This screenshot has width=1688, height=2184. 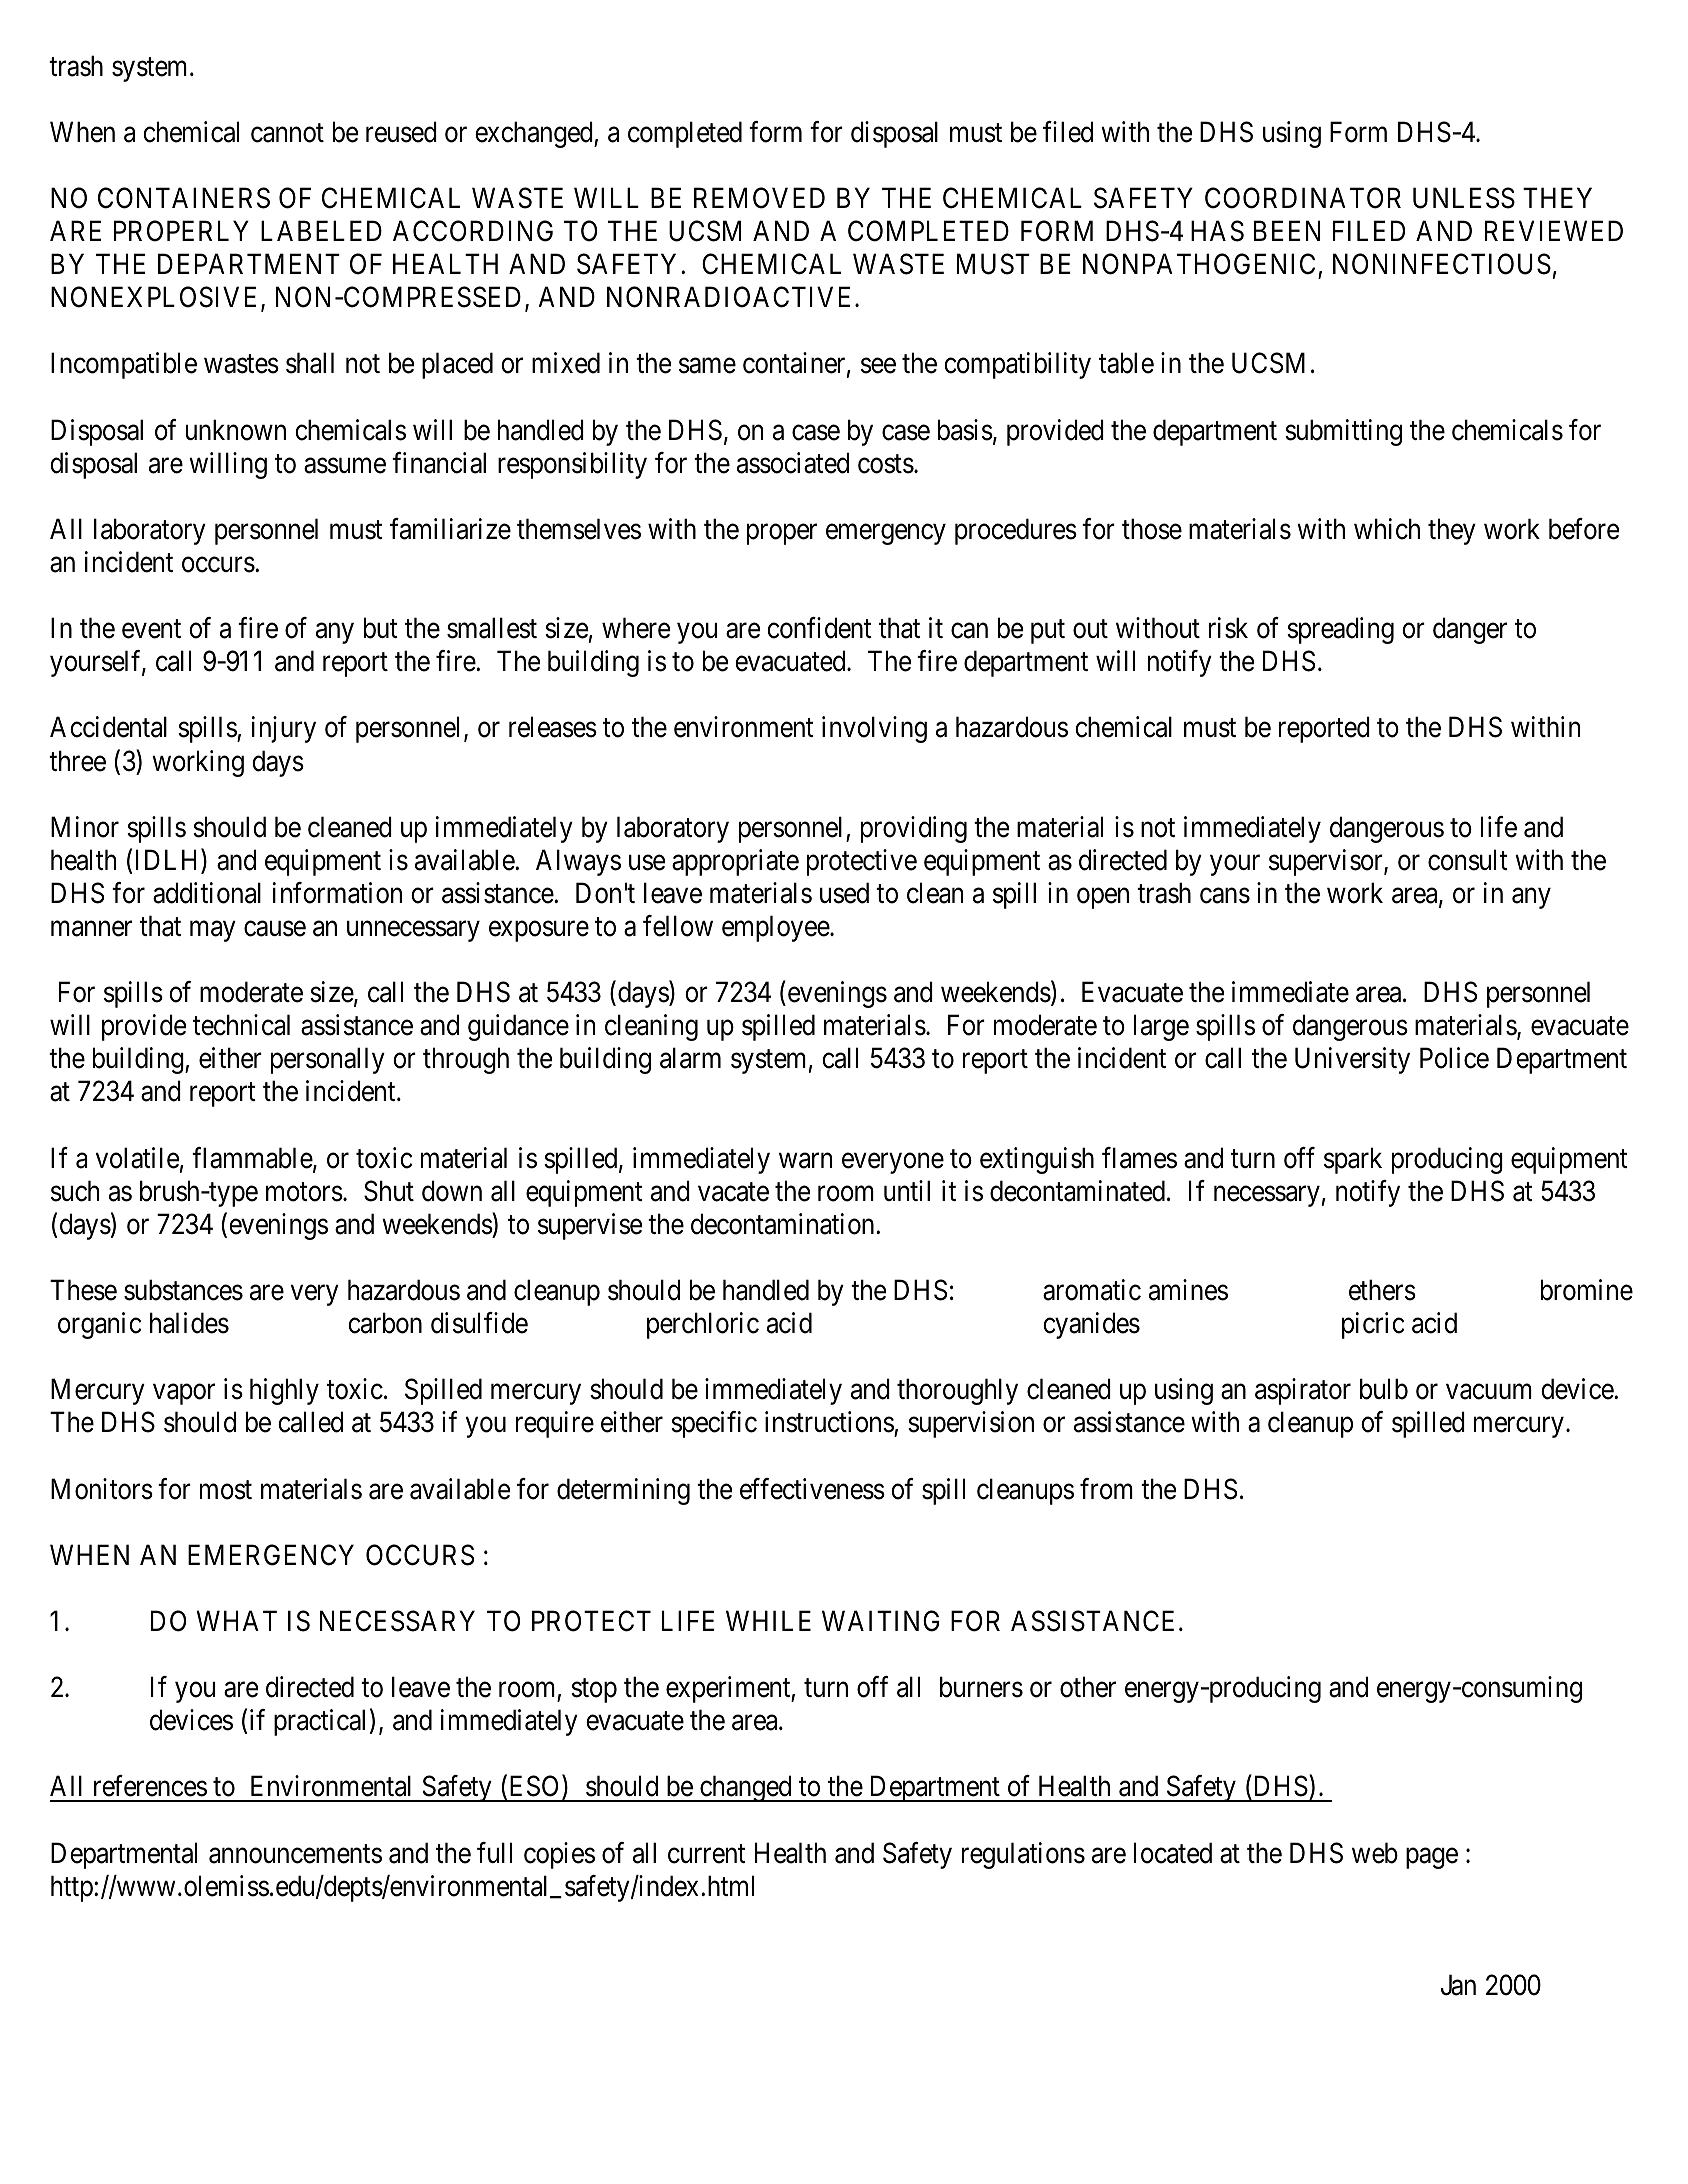 What do you see at coordinates (295, 1854) in the screenshot?
I see `announcements` at bounding box center [295, 1854].
